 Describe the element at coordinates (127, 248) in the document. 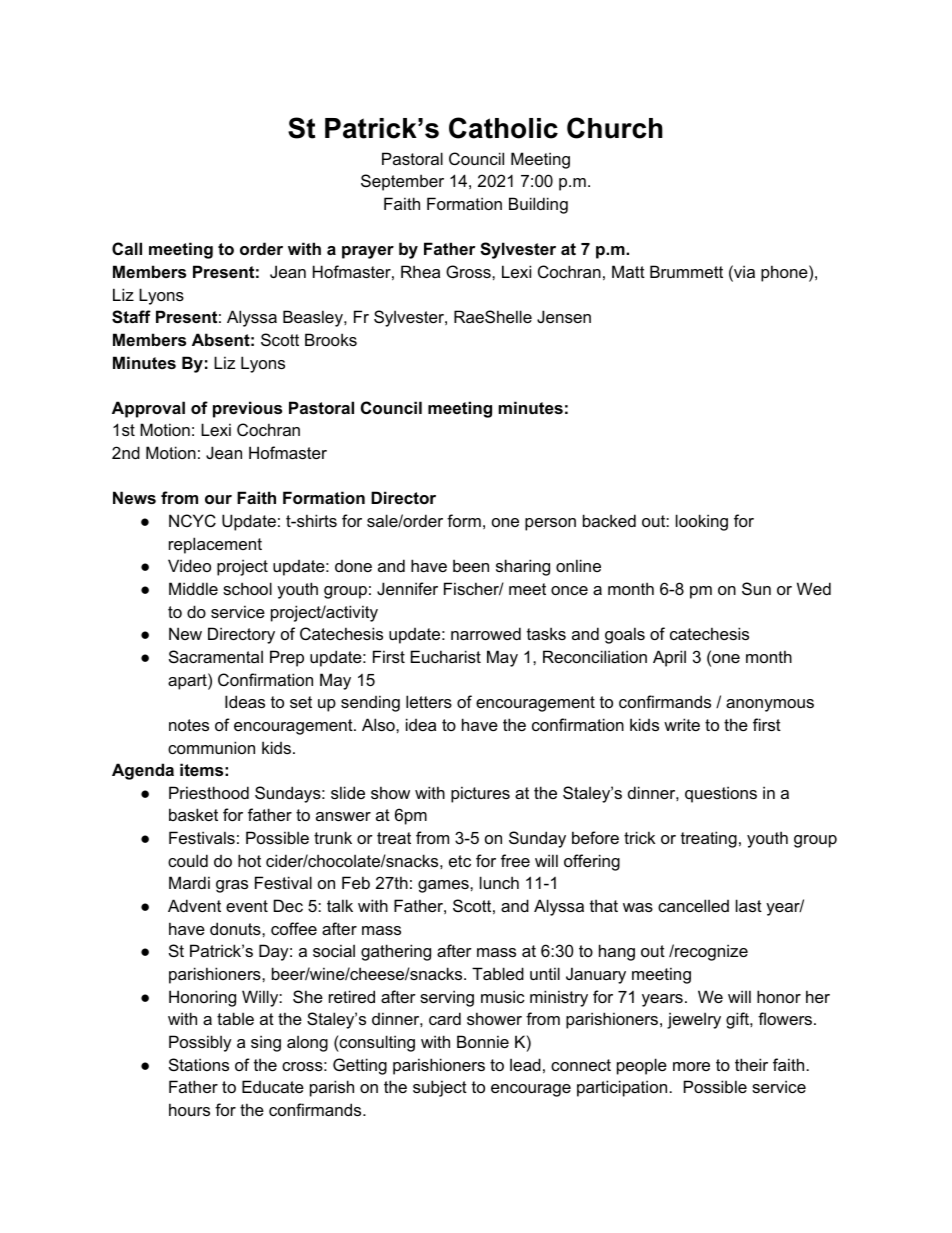

I see `Call` at that location.
